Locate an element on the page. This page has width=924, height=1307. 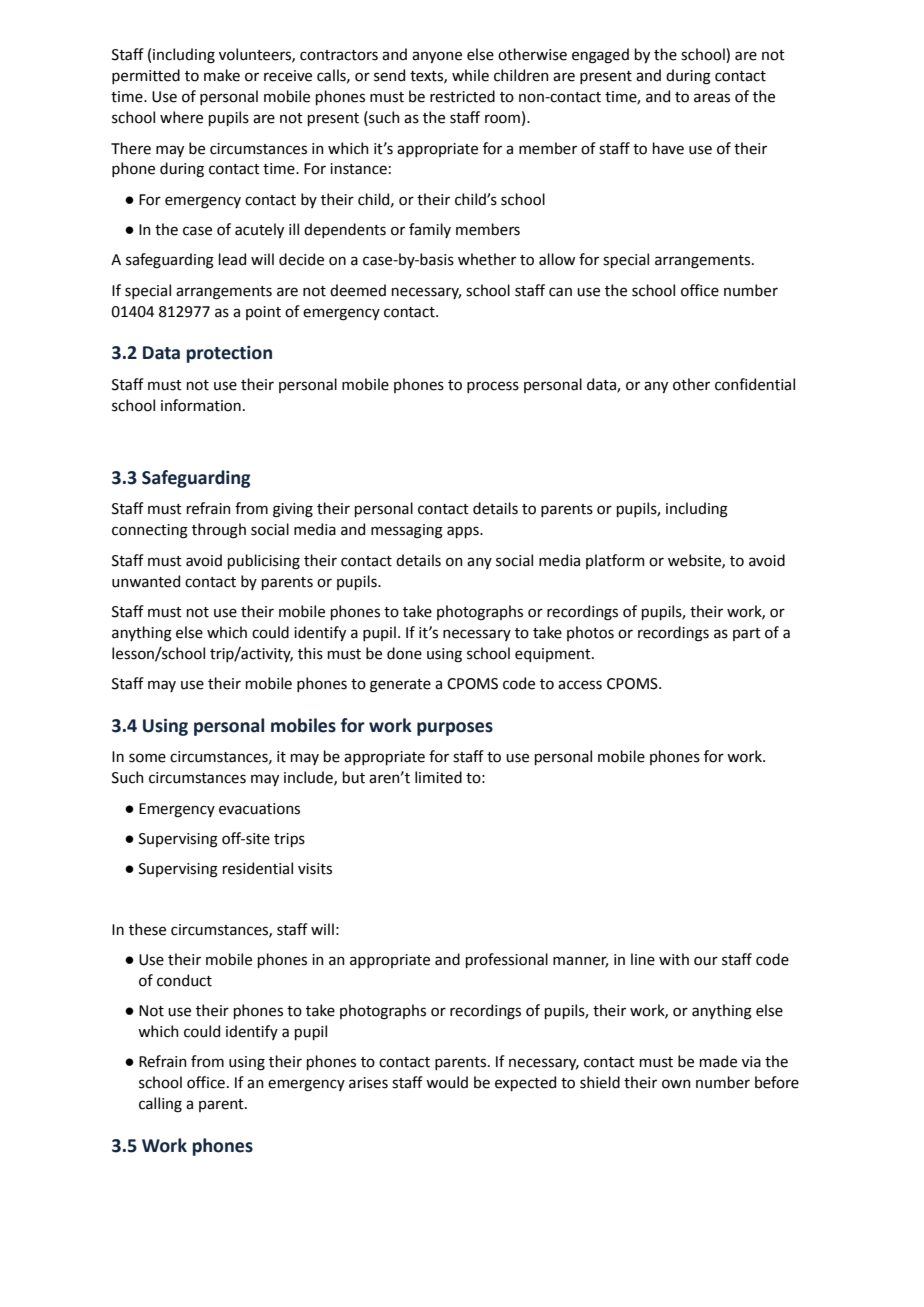
restricted is located at coordinates (462, 96).
